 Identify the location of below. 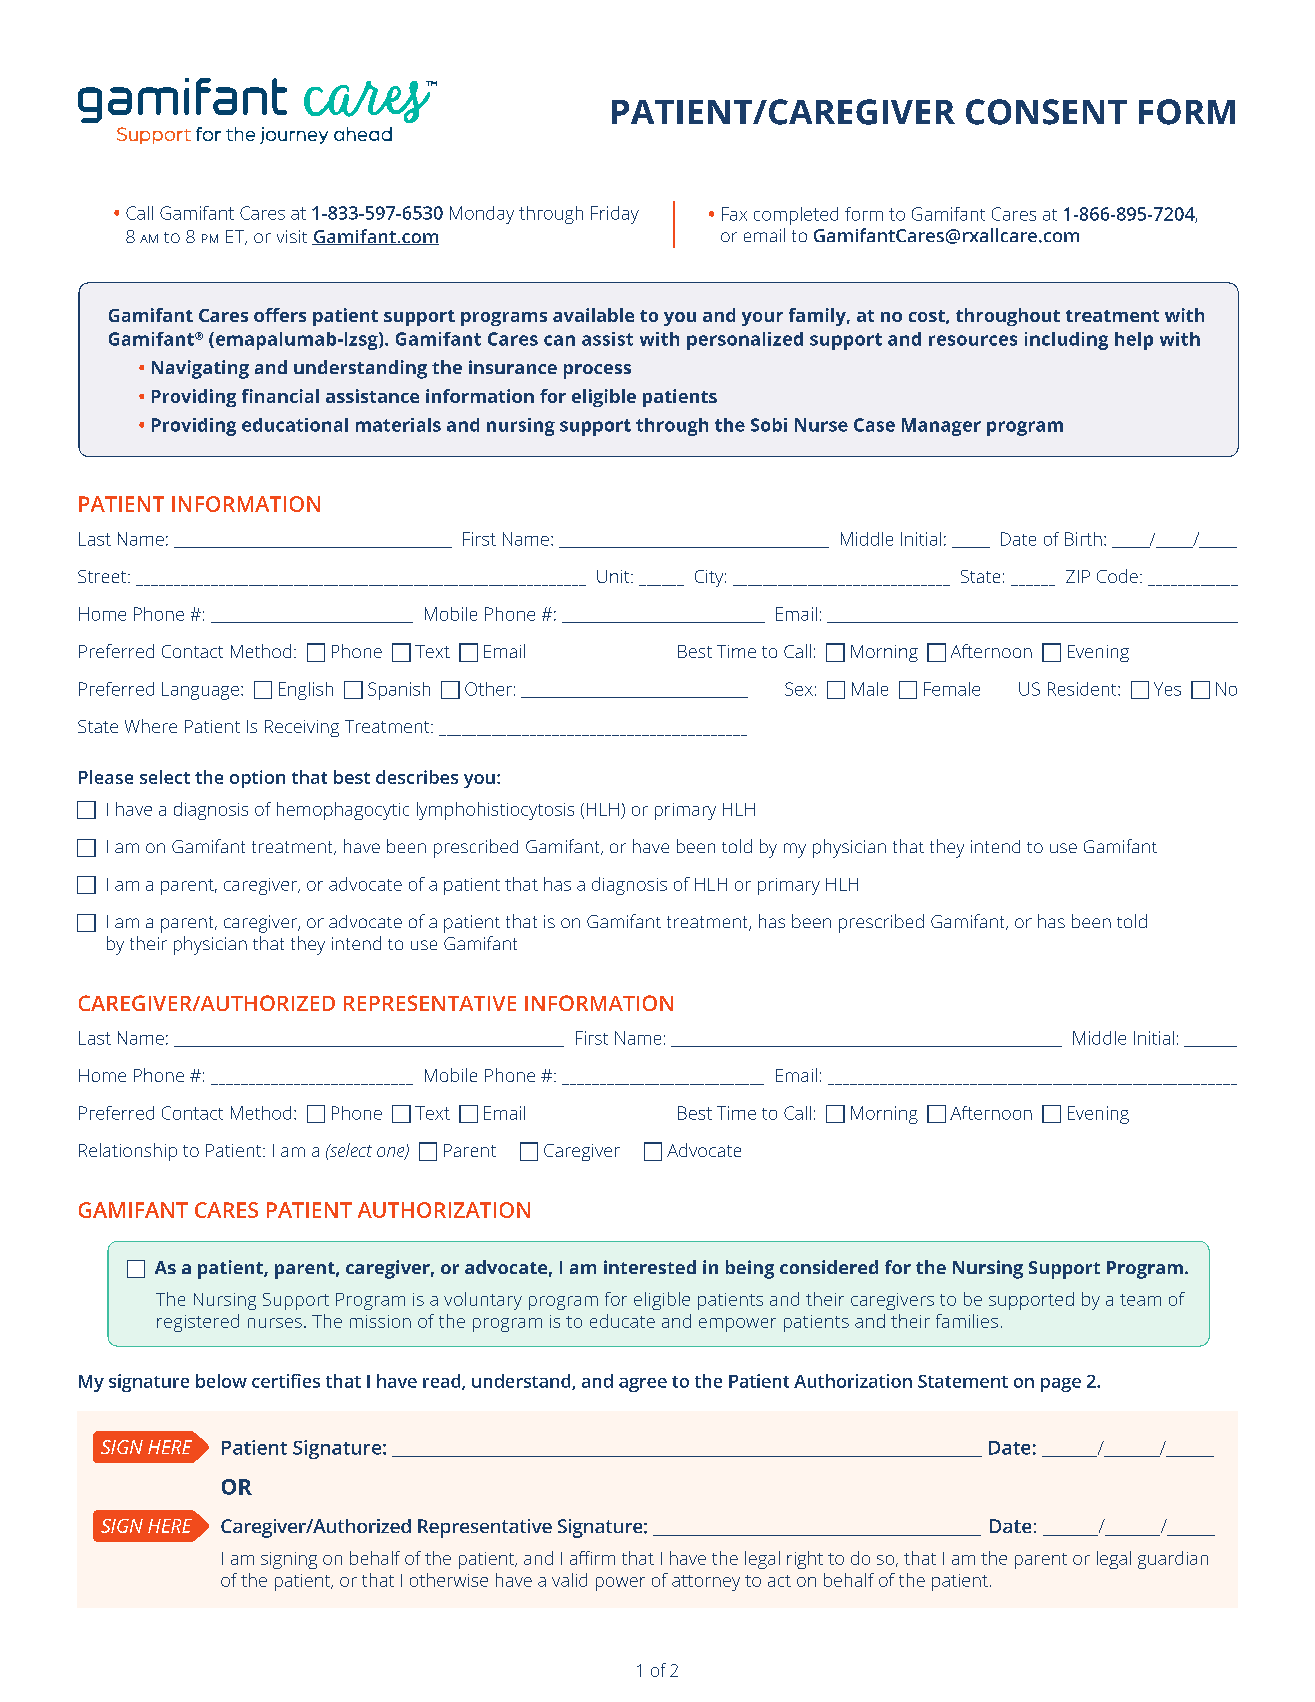
(221, 1381).
